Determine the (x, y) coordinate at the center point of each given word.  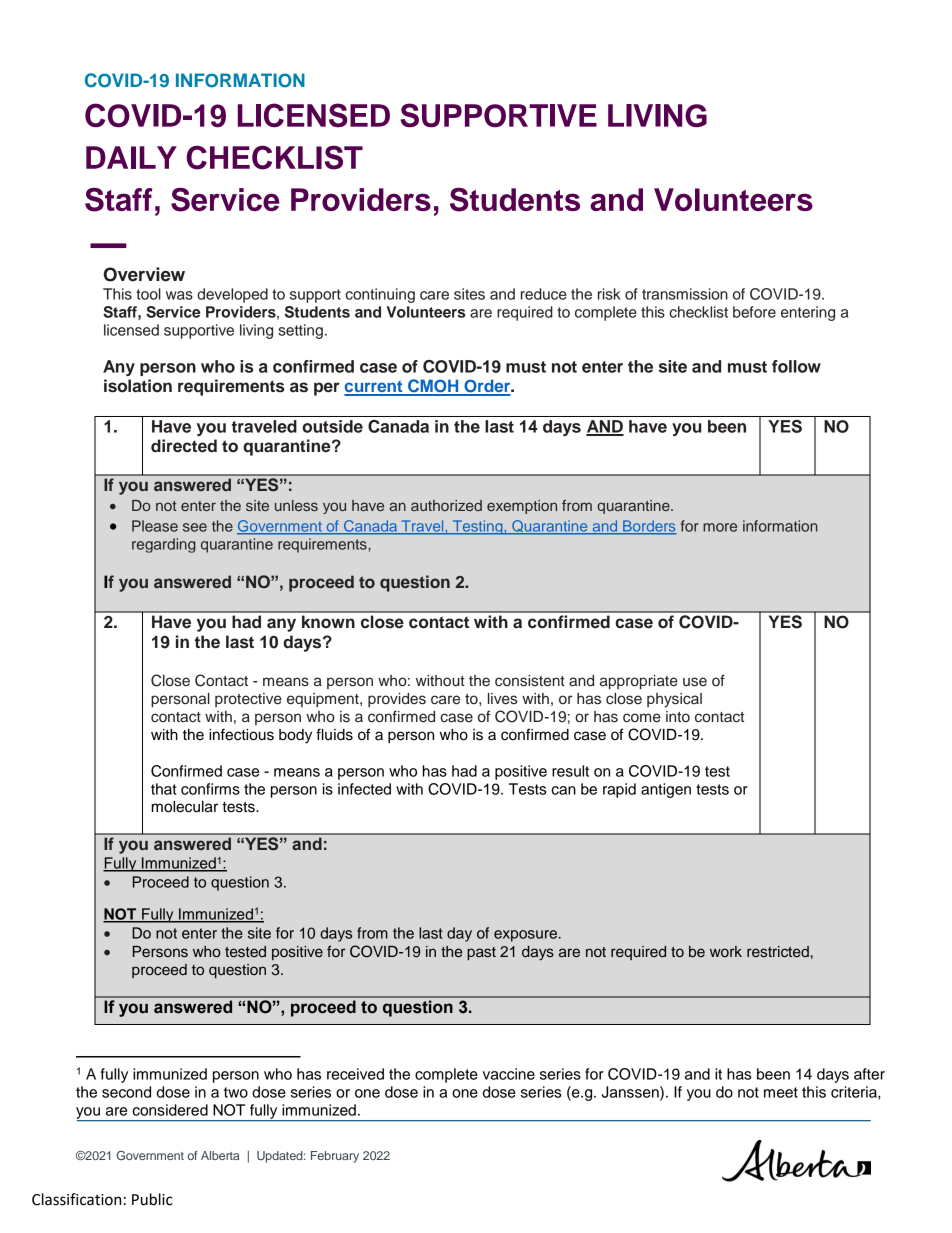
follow (796, 366)
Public (152, 1199)
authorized (446, 505)
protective (248, 700)
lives (502, 699)
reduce (544, 294)
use (695, 682)
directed (184, 446)
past (481, 953)
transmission (685, 294)
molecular (185, 807)
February (335, 1157)
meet (781, 1092)
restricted (778, 952)
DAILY (131, 157)
